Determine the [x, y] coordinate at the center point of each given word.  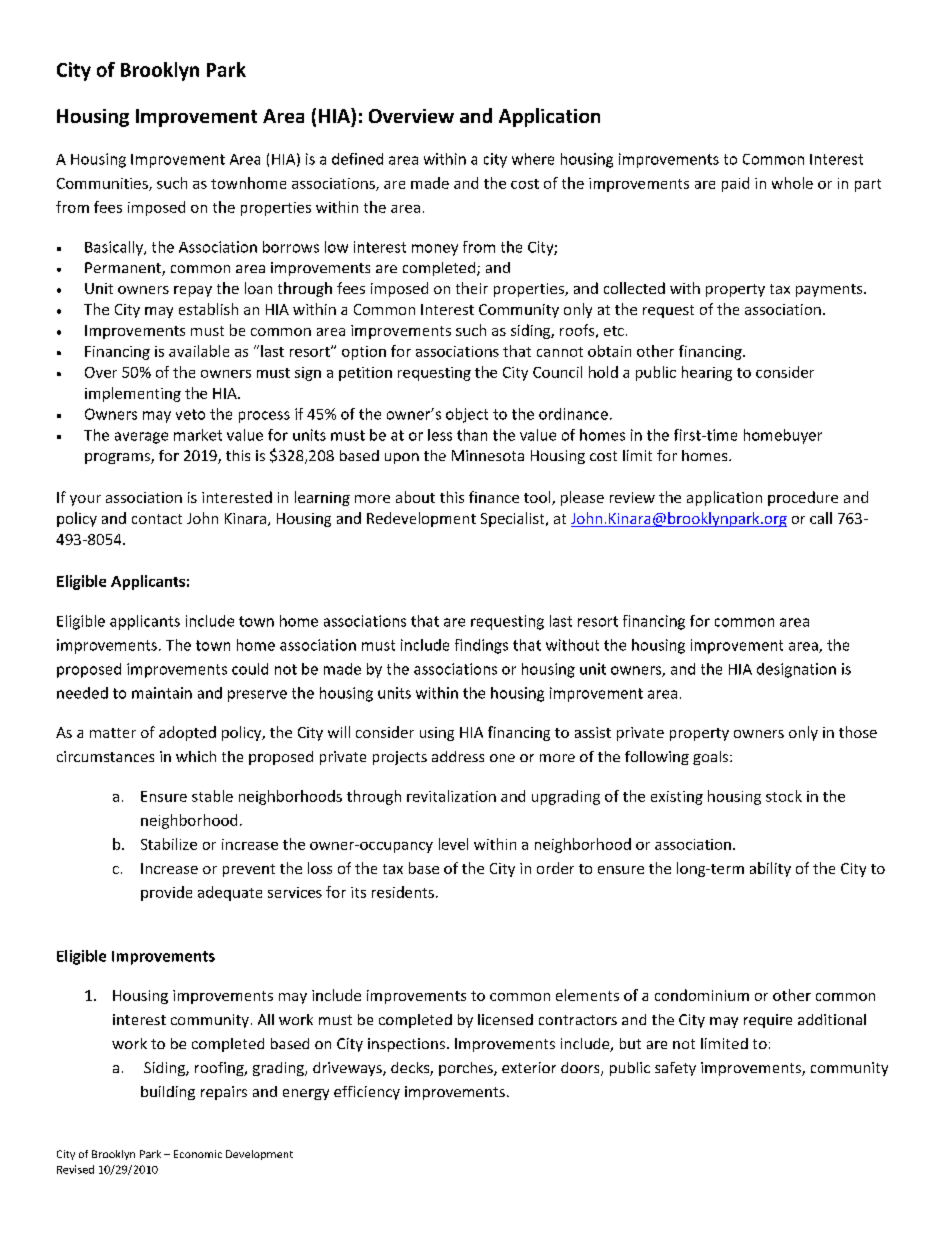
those [858, 732]
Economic [198, 1154]
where [533, 159]
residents [403, 892]
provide [166, 893]
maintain [162, 693]
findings [481, 646]
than [472, 435]
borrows [291, 247]
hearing [707, 373]
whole [792, 183]
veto [190, 414]
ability [770, 869]
